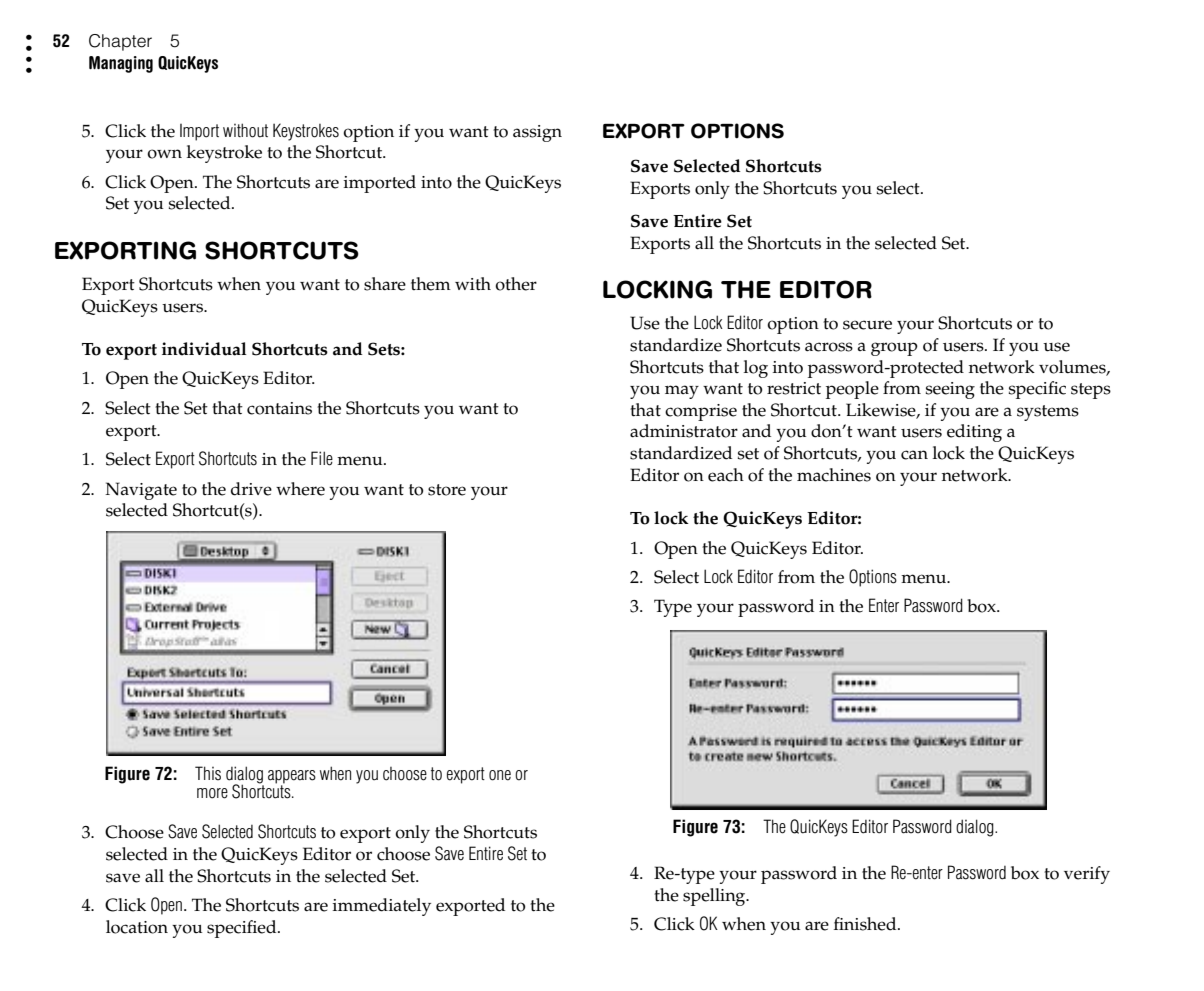  Describe the element at coordinates (243, 929) in the page. I see `specified` at that location.
